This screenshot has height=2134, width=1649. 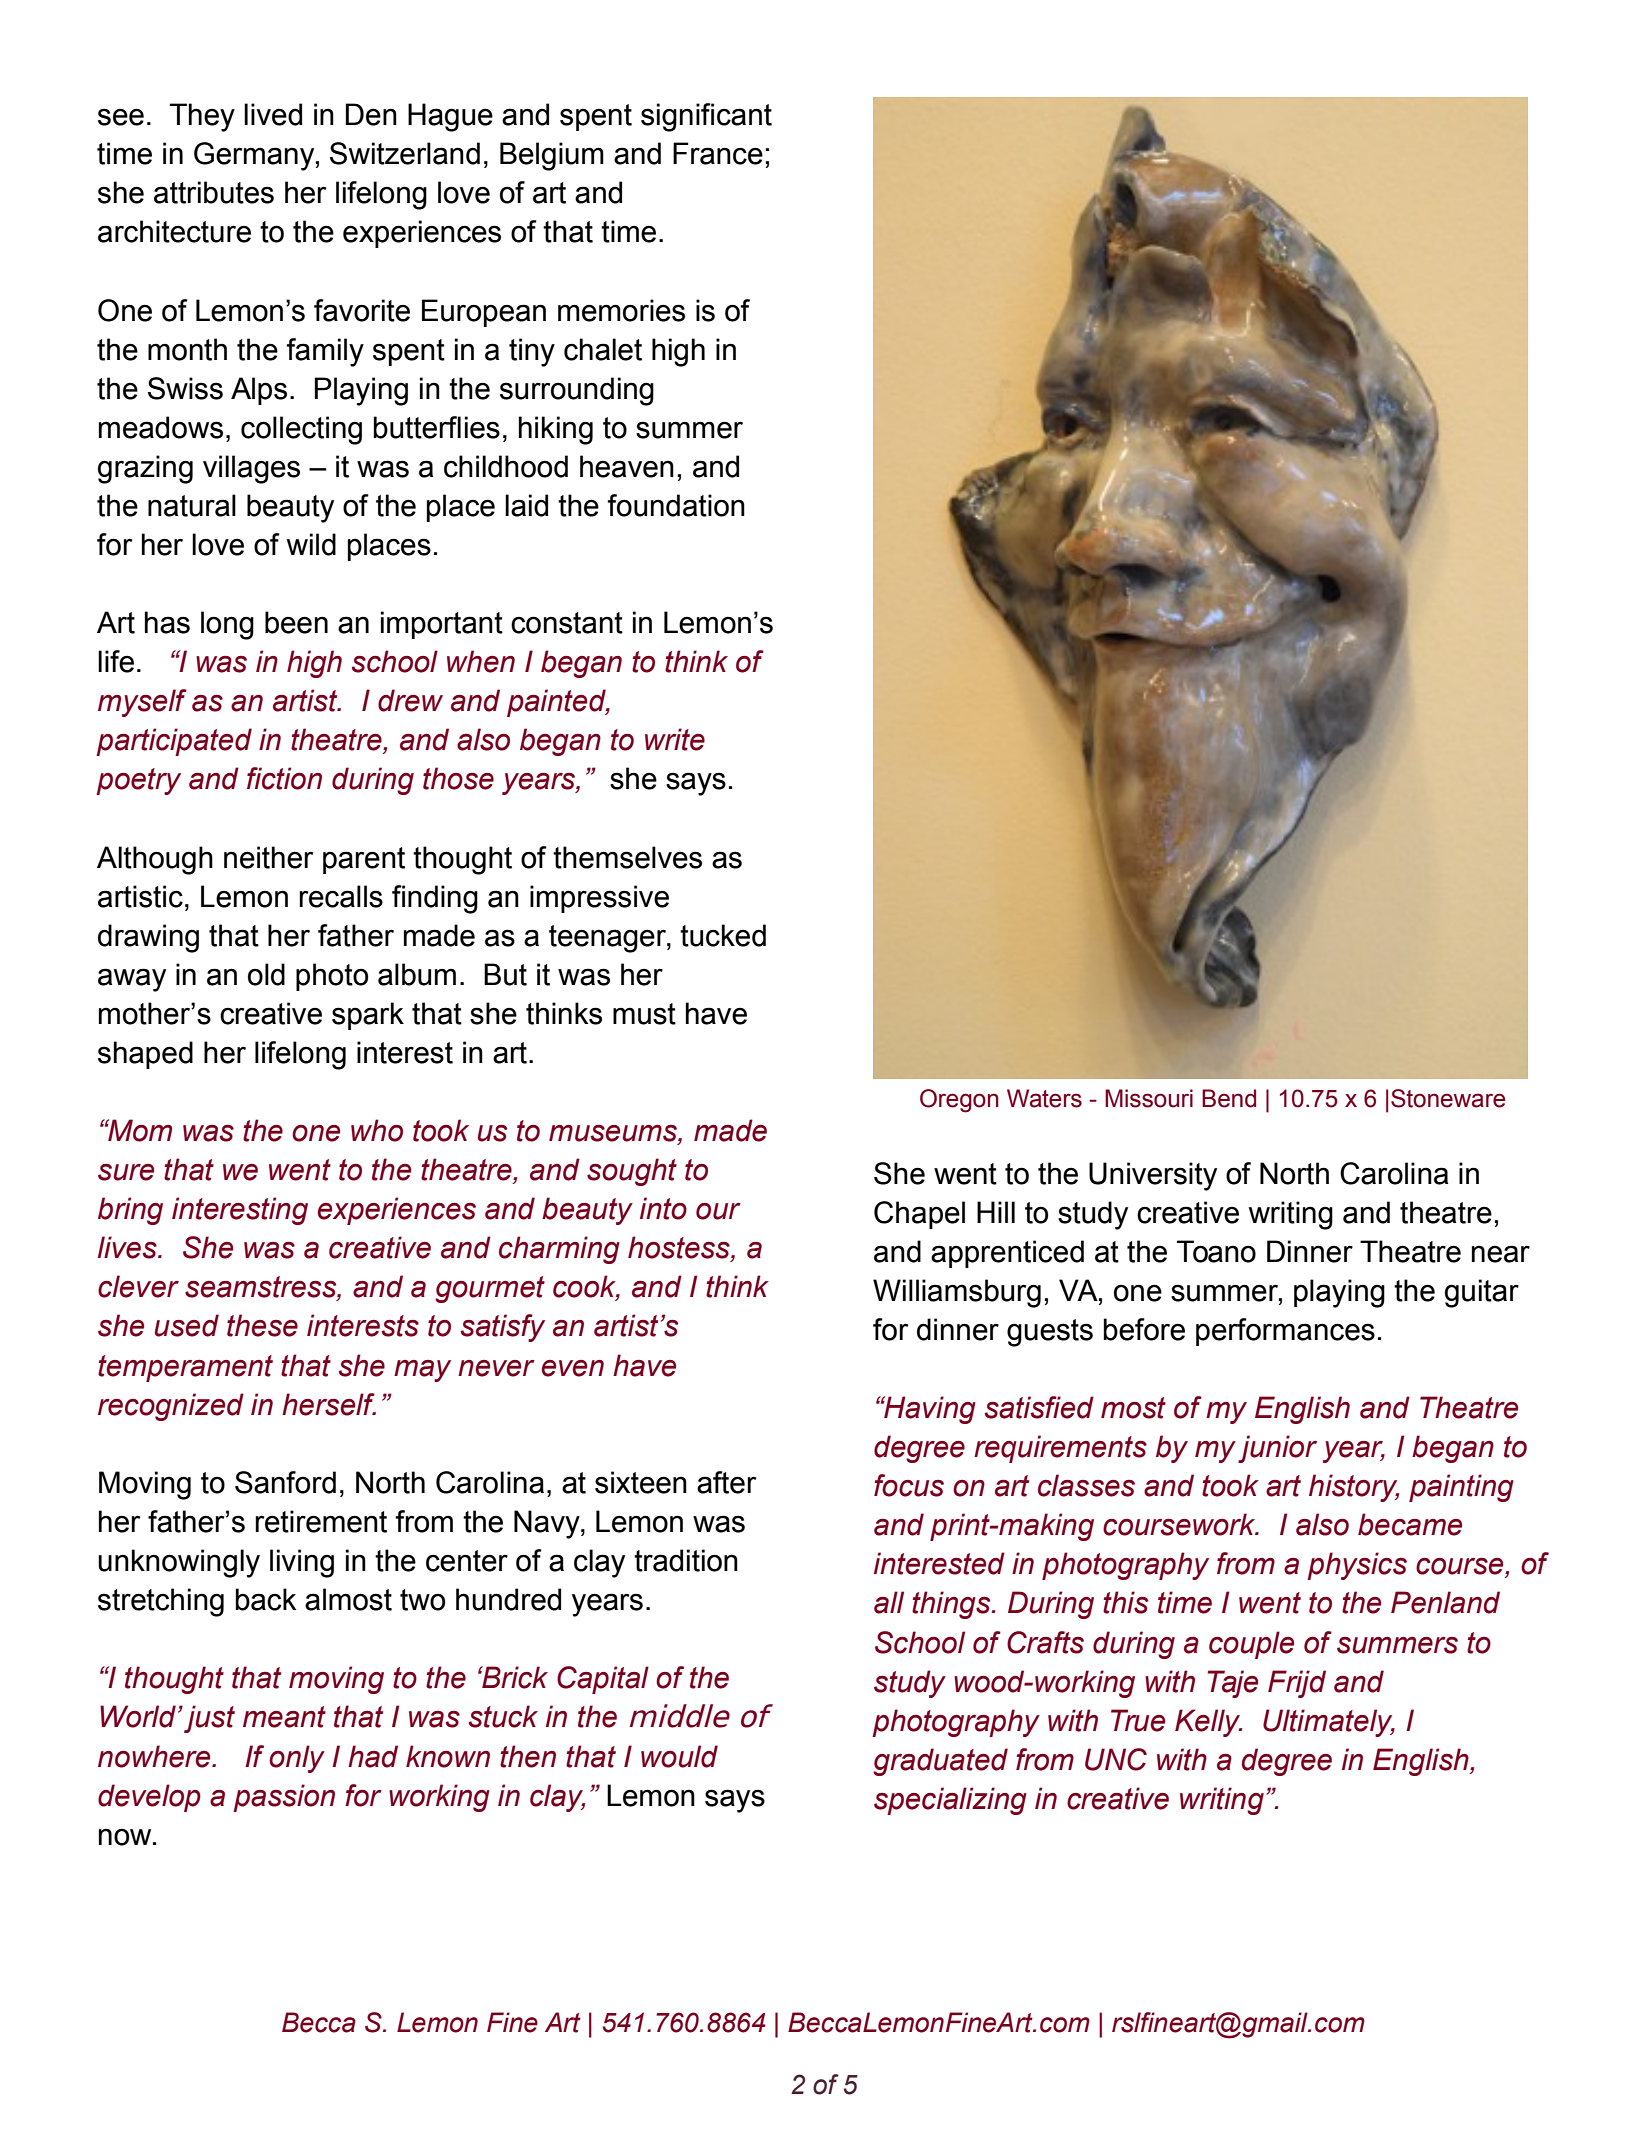 What do you see at coordinates (718, 153) in the screenshot?
I see `France` at bounding box center [718, 153].
